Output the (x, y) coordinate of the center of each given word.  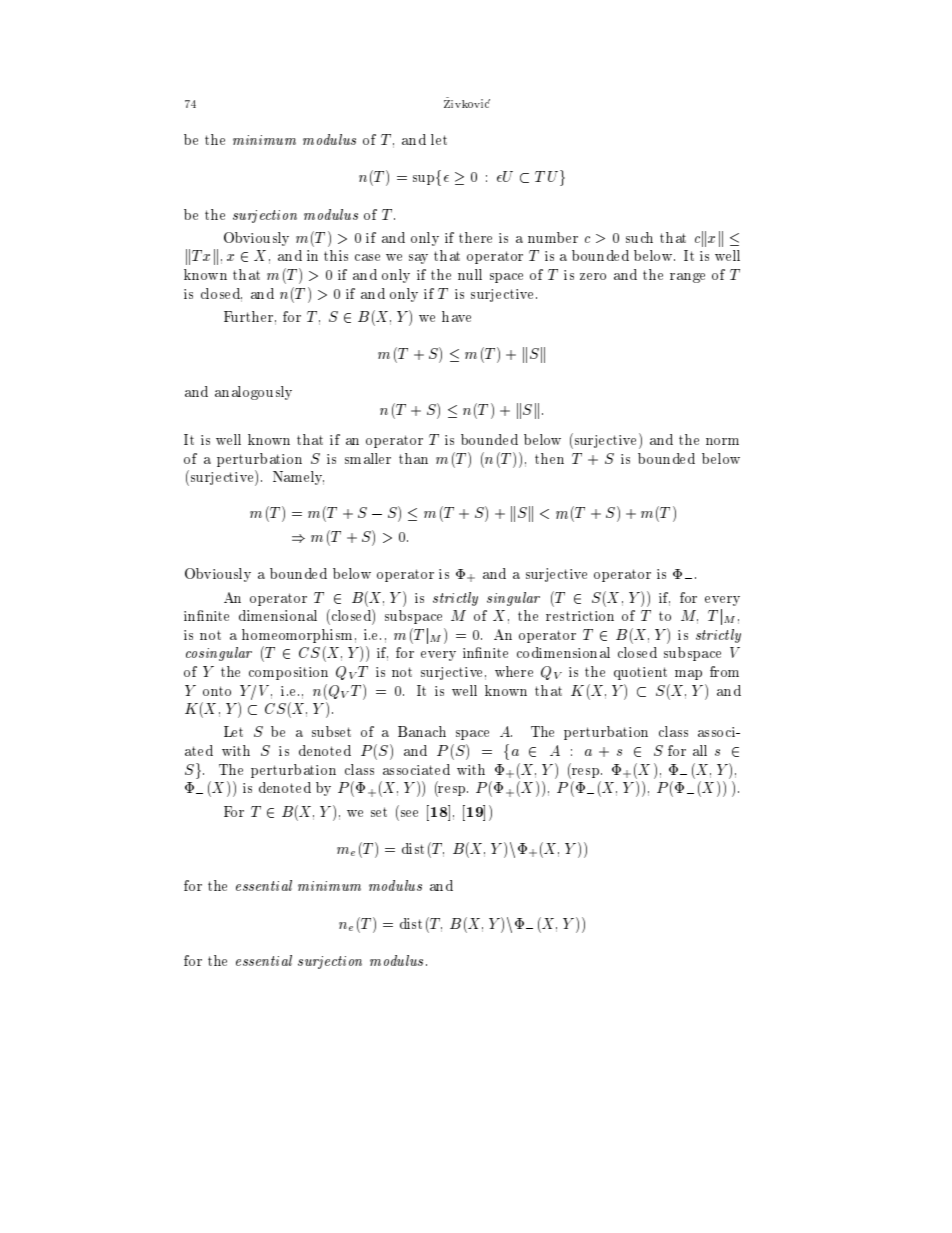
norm (722, 441)
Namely (298, 478)
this (336, 255)
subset (331, 731)
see (409, 813)
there (475, 237)
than (413, 458)
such (639, 237)
